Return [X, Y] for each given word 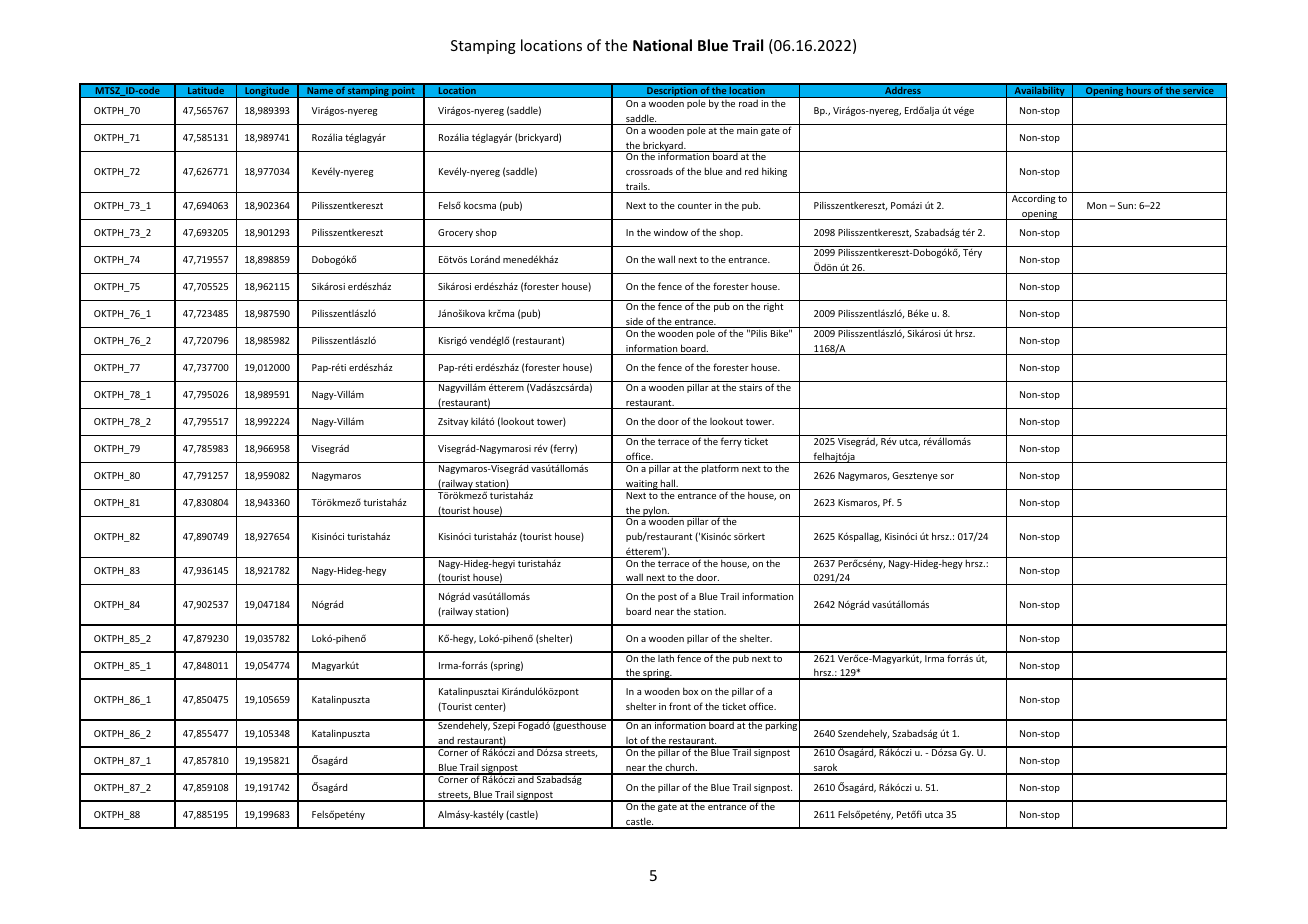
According [1033, 199]
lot [631, 742]
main [747, 130]
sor [947, 476]
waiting [642, 485]
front [680, 706]
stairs [750, 387]
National [662, 45]
